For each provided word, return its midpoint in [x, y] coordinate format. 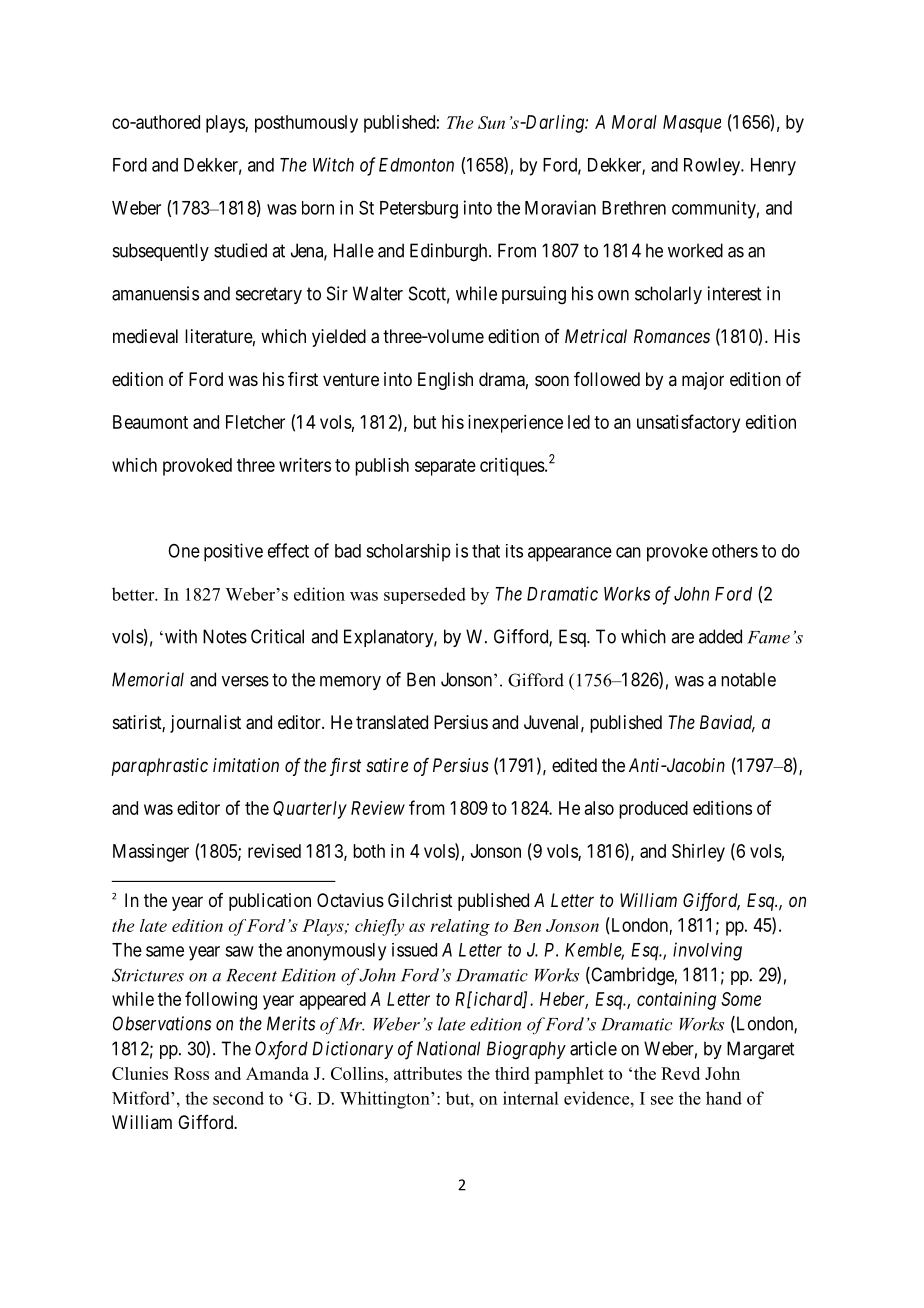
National [448, 1048]
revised [274, 851]
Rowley [713, 167]
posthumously [306, 124]
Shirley [698, 853]
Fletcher [255, 422]
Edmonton [416, 165]
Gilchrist [420, 900]
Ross [191, 1073]
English [445, 381]
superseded [425, 595]
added [720, 636]
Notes [225, 636]
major [703, 381]
